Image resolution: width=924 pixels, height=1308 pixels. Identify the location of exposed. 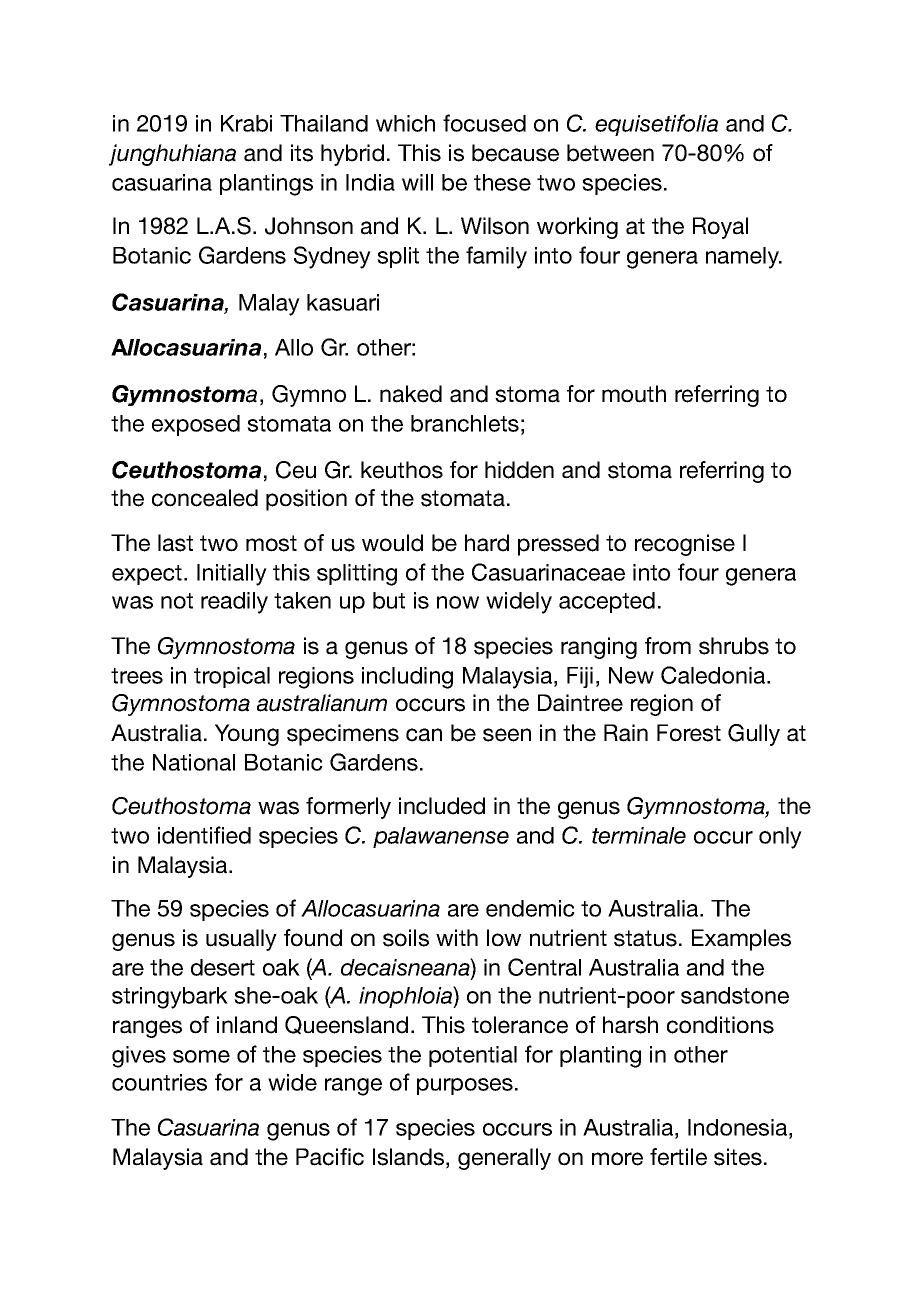
(196, 425).
